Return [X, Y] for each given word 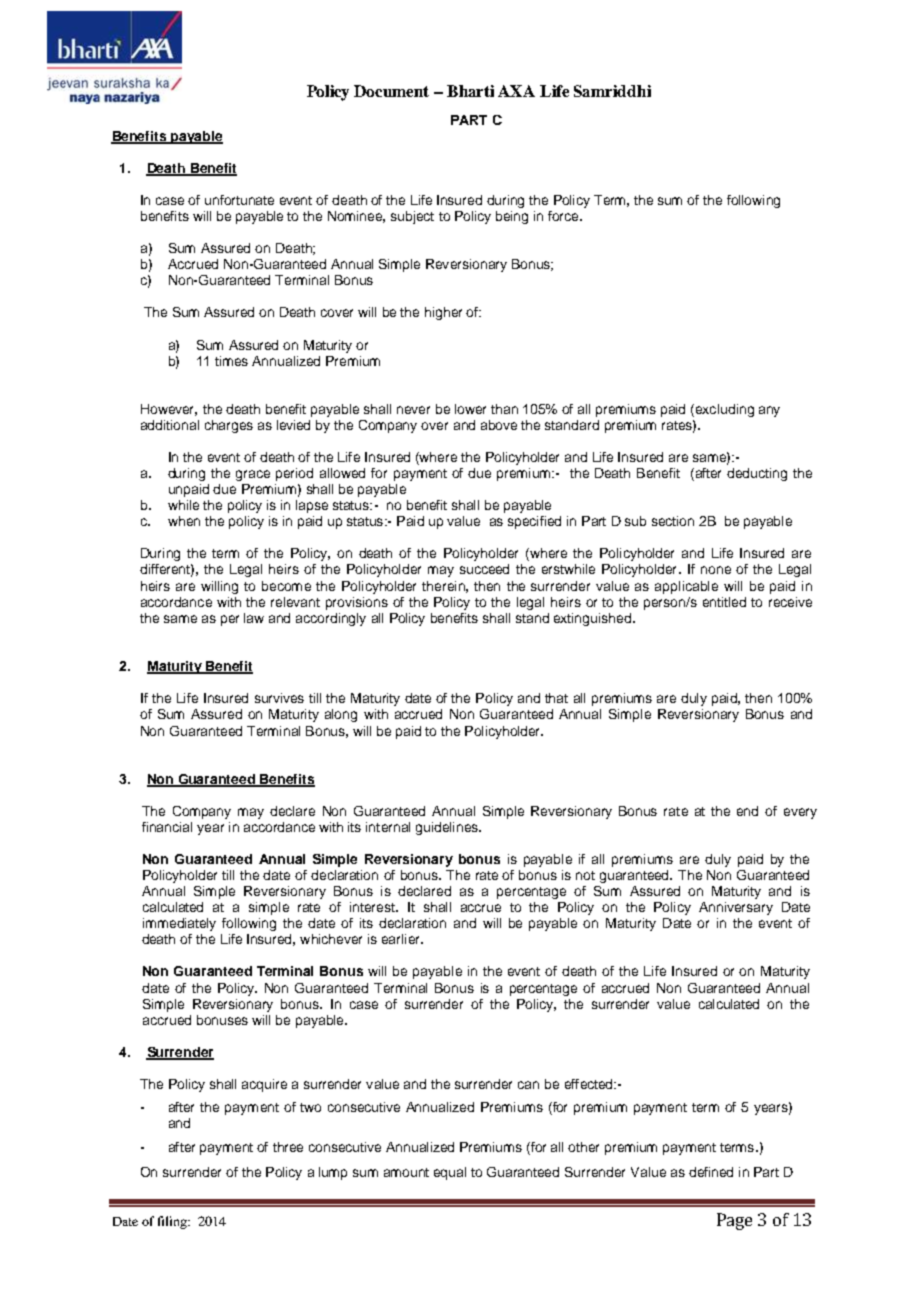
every [800, 813]
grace [253, 475]
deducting [757, 474]
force [564, 216]
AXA [516, 91]
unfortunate [239, 200]
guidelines [448, 828]
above [499, 425]
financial [167, 827]
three [288, 1147]
